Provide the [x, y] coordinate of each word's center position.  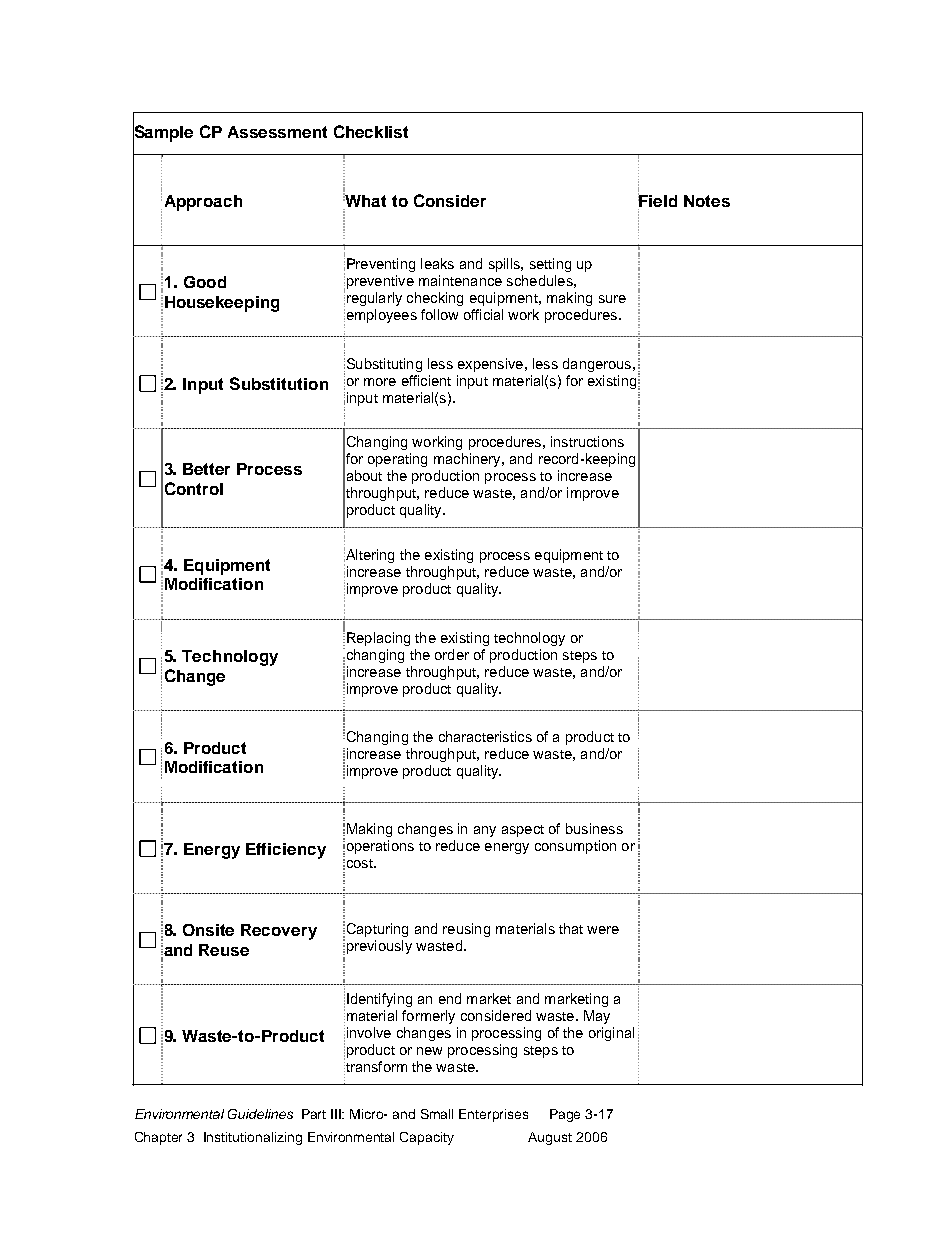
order [452, 654]
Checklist [371, 131]
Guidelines [260, 1114]
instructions [587, 441]
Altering [369, 556]
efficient [426, 380]
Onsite [208, 930]
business [594, 828]
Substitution [279, 383]
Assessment [277, 132]
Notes [707, 201]
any [485, 831]
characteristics [485, 736]
